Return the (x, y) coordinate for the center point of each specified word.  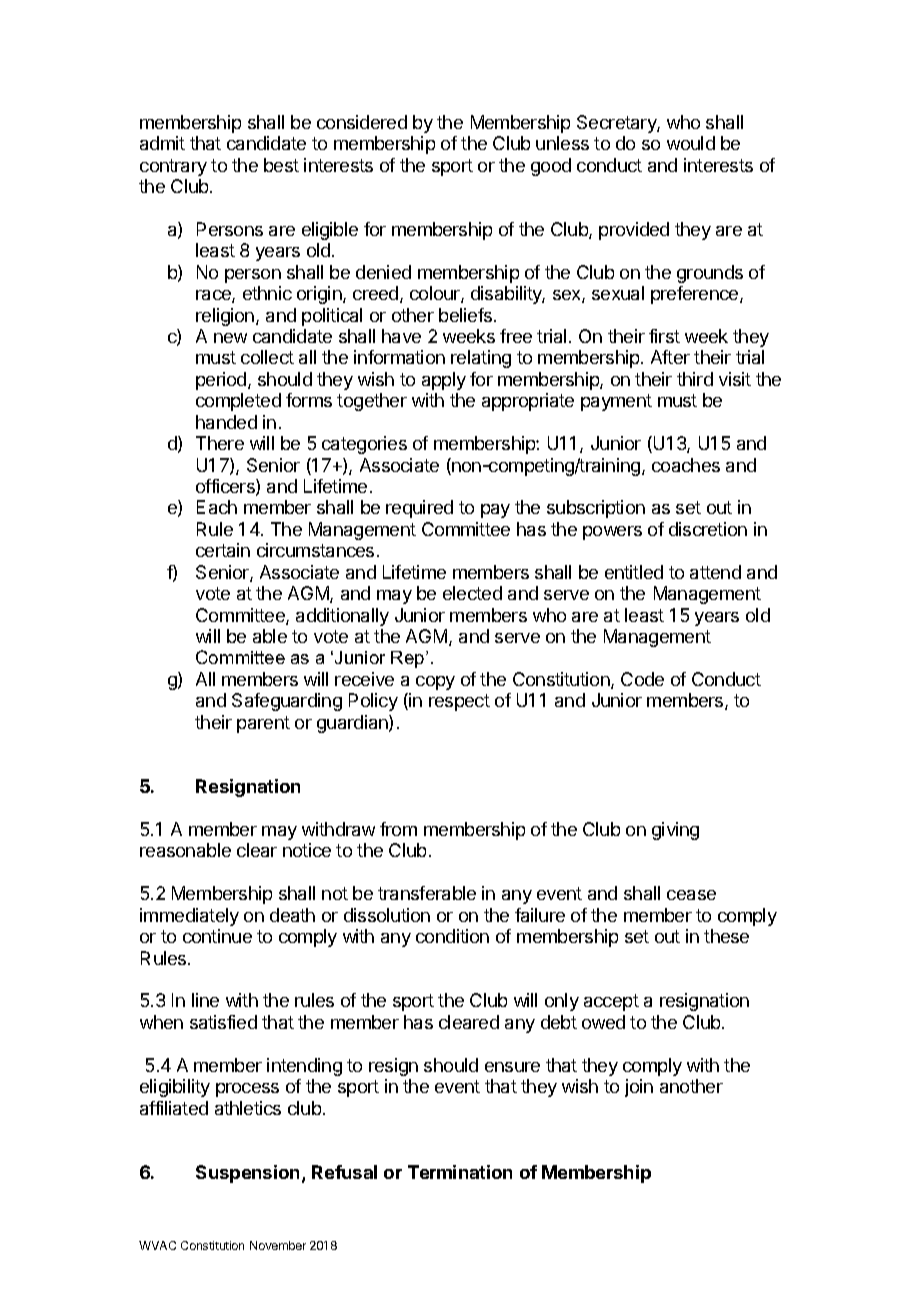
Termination (460, 1172)
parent (263, 724)
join (639, 1088)
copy (435, 683)
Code (642, 679)
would (691, 143)
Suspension (249, 1174)
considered (362, 122)
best (281, 165)
